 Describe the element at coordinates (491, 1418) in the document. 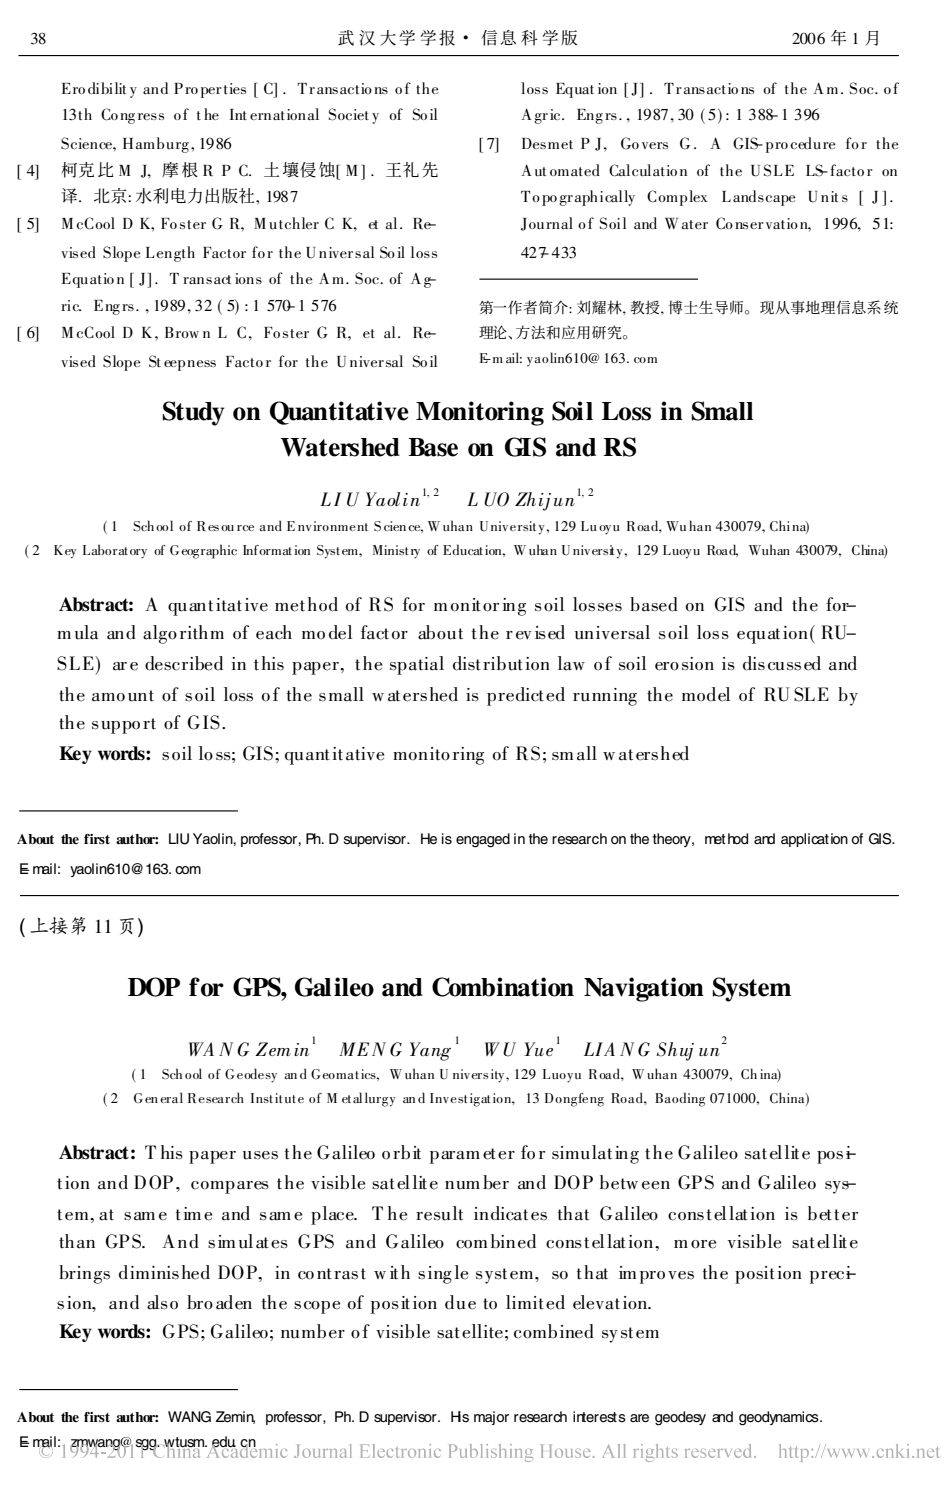

I see `major` at that location.
